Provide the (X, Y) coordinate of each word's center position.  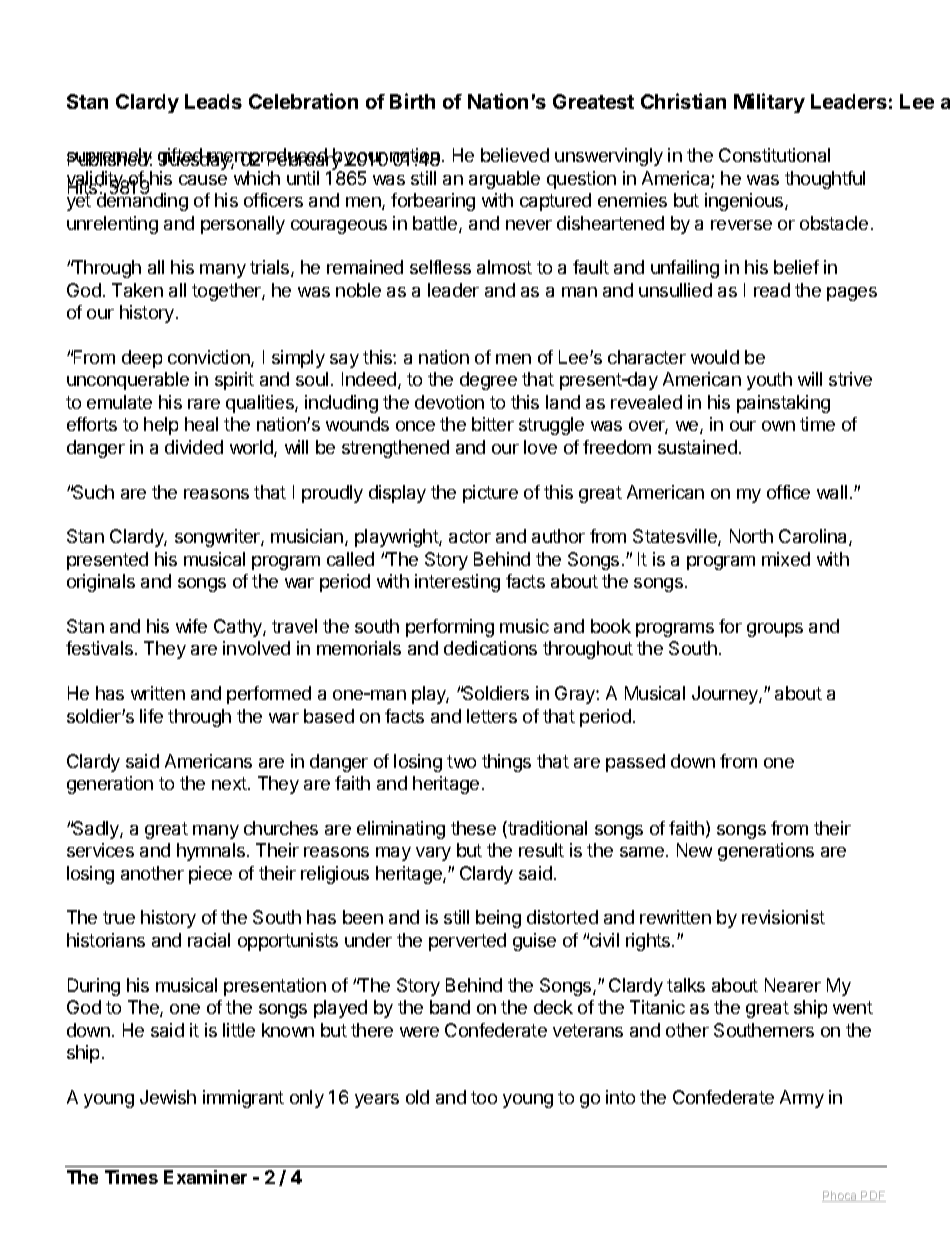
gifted (181, 157)
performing (450, 628)
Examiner (205, 1177)
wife (191, 626)
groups (775, 630)
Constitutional (774, 155)
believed (515, 155)
